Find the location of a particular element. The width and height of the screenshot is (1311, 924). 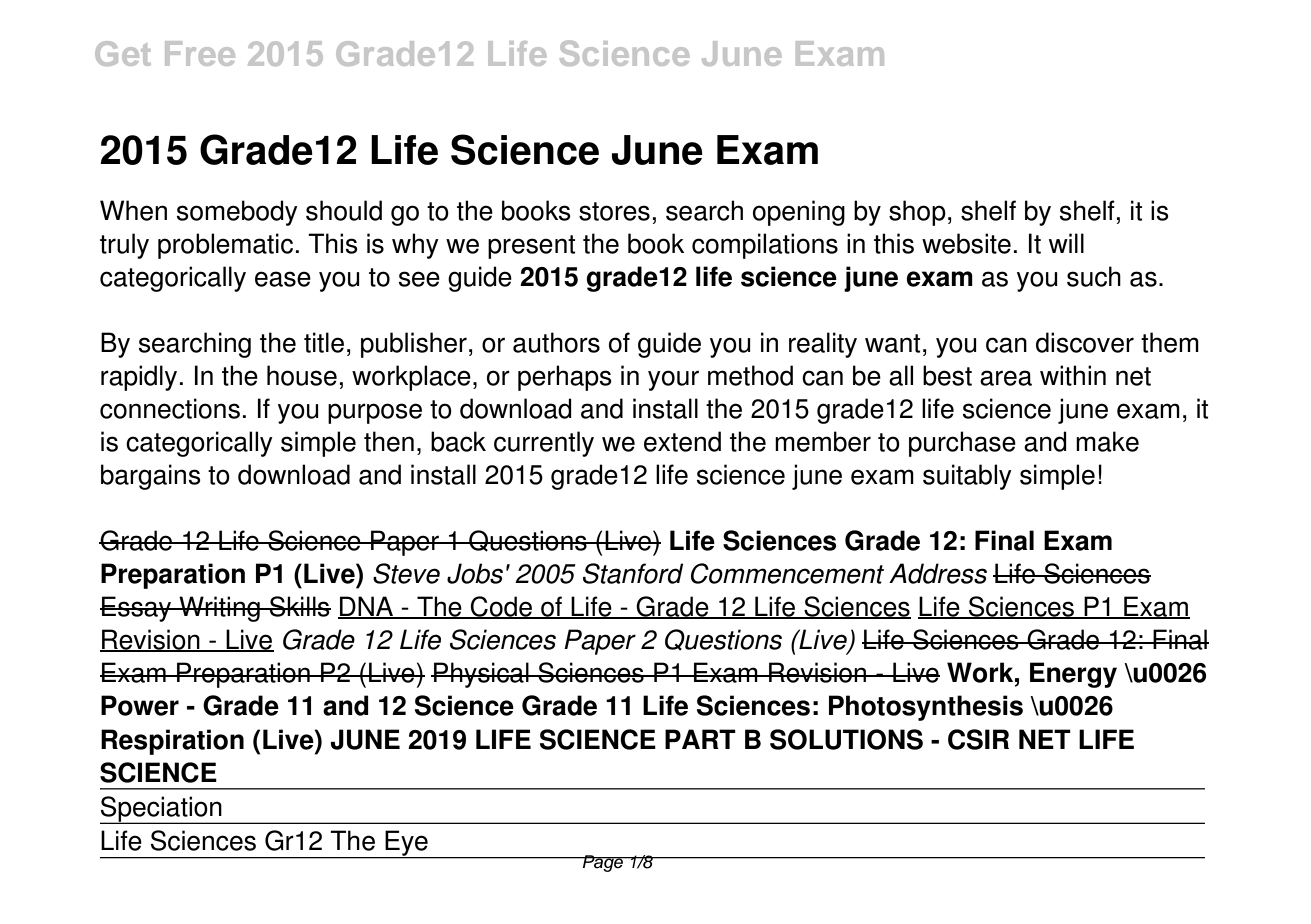

bargains is located at coordinates (151, 477).
